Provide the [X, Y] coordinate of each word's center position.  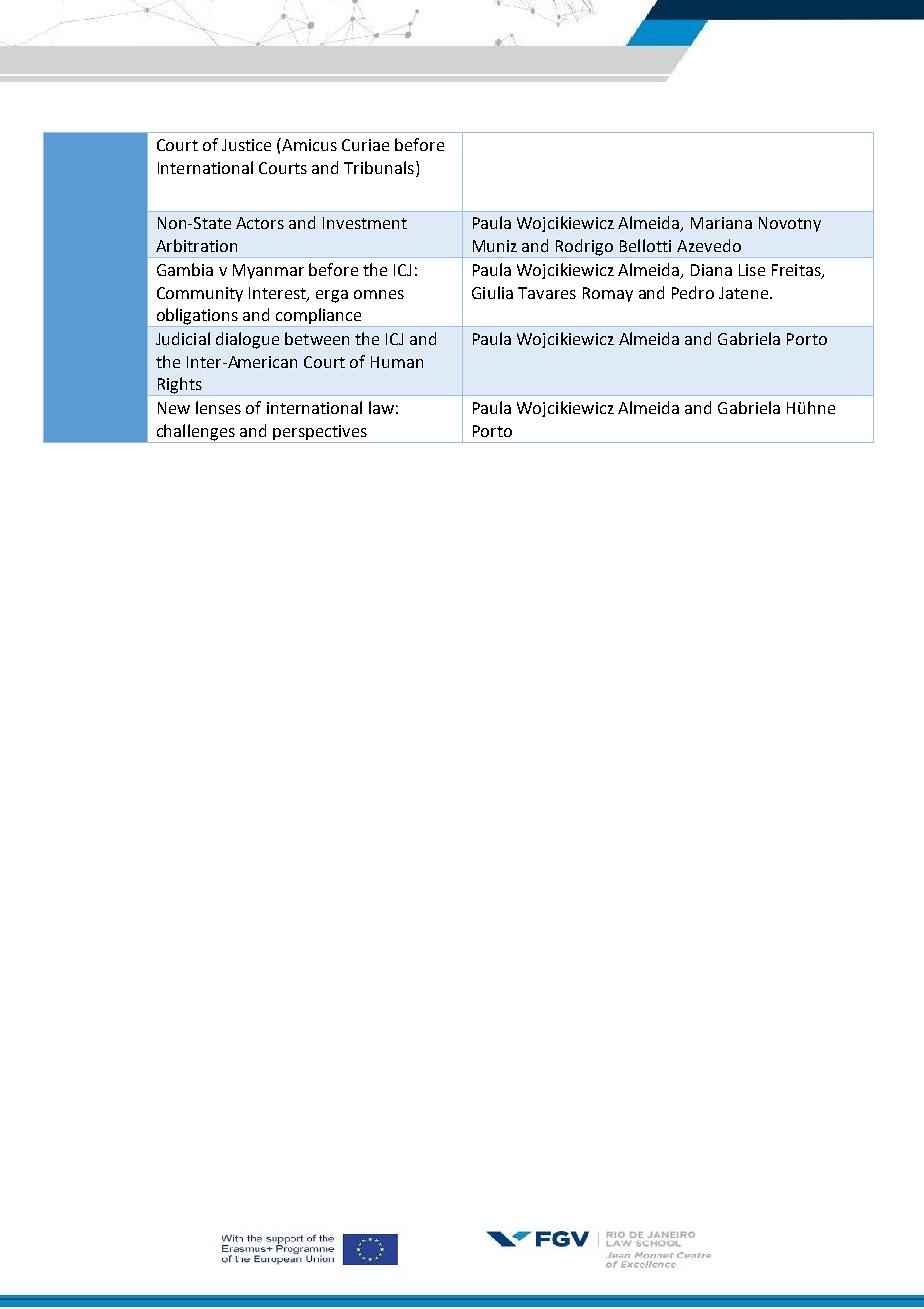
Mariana [721, 223]
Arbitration [196, 245]
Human [397, 362]
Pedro [693, 292]
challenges [195, 433]
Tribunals [379, 167]
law [381, 407]
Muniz [495, 246]
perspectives [320, 434]
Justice [246, 145]
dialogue [247, 340]
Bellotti [645, 245]
